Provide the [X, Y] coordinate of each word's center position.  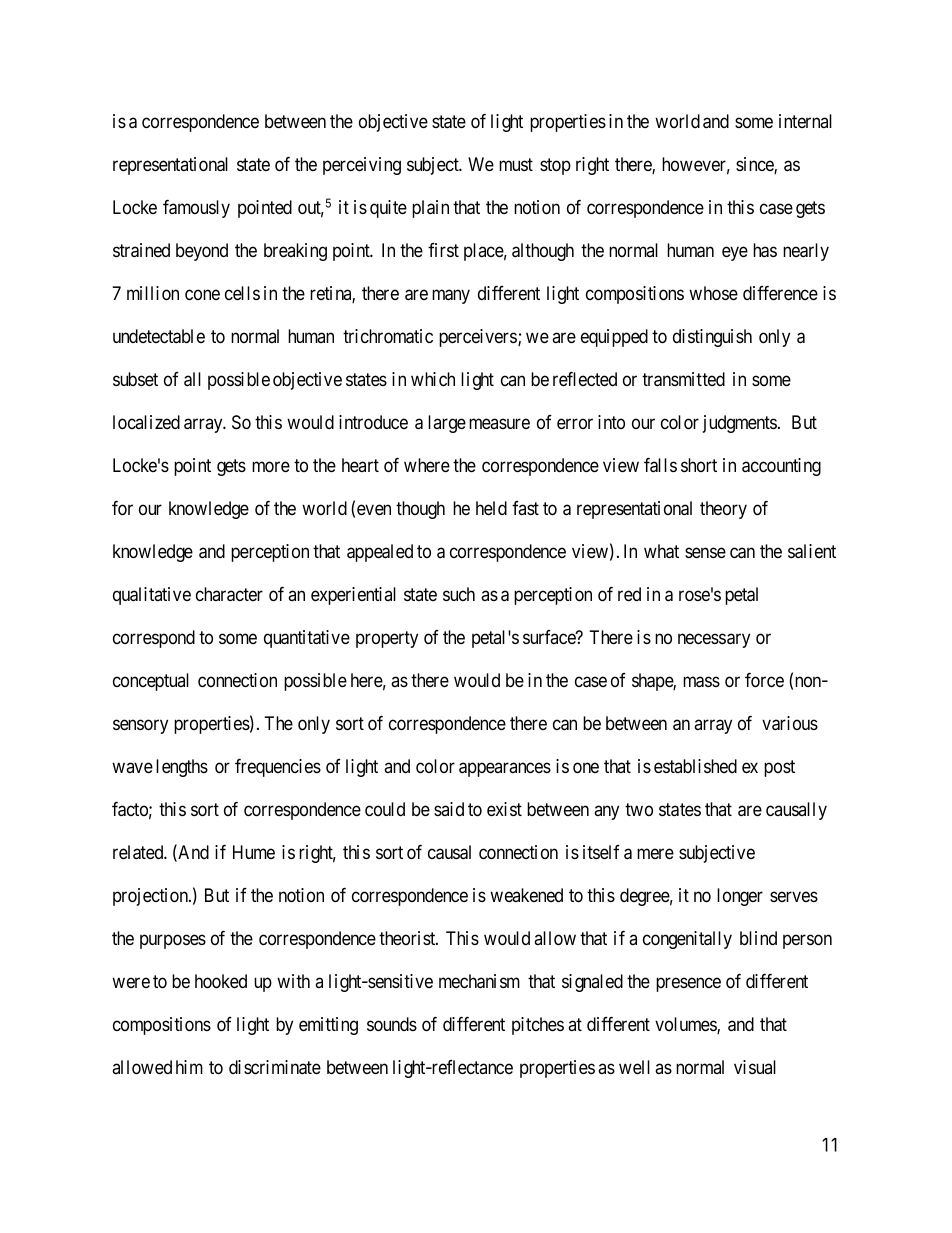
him [189, 1067]
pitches [538, 1026]
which [433, 379]
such [459, 594]
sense [705, 552]
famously [196, 208]
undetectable [159, 336]
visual [755, 1067]
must [516, 164]
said [449, 809]
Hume [254, 852]
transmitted [683, 379]
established [695, 766]
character [229, 594]
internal [805, 121]
